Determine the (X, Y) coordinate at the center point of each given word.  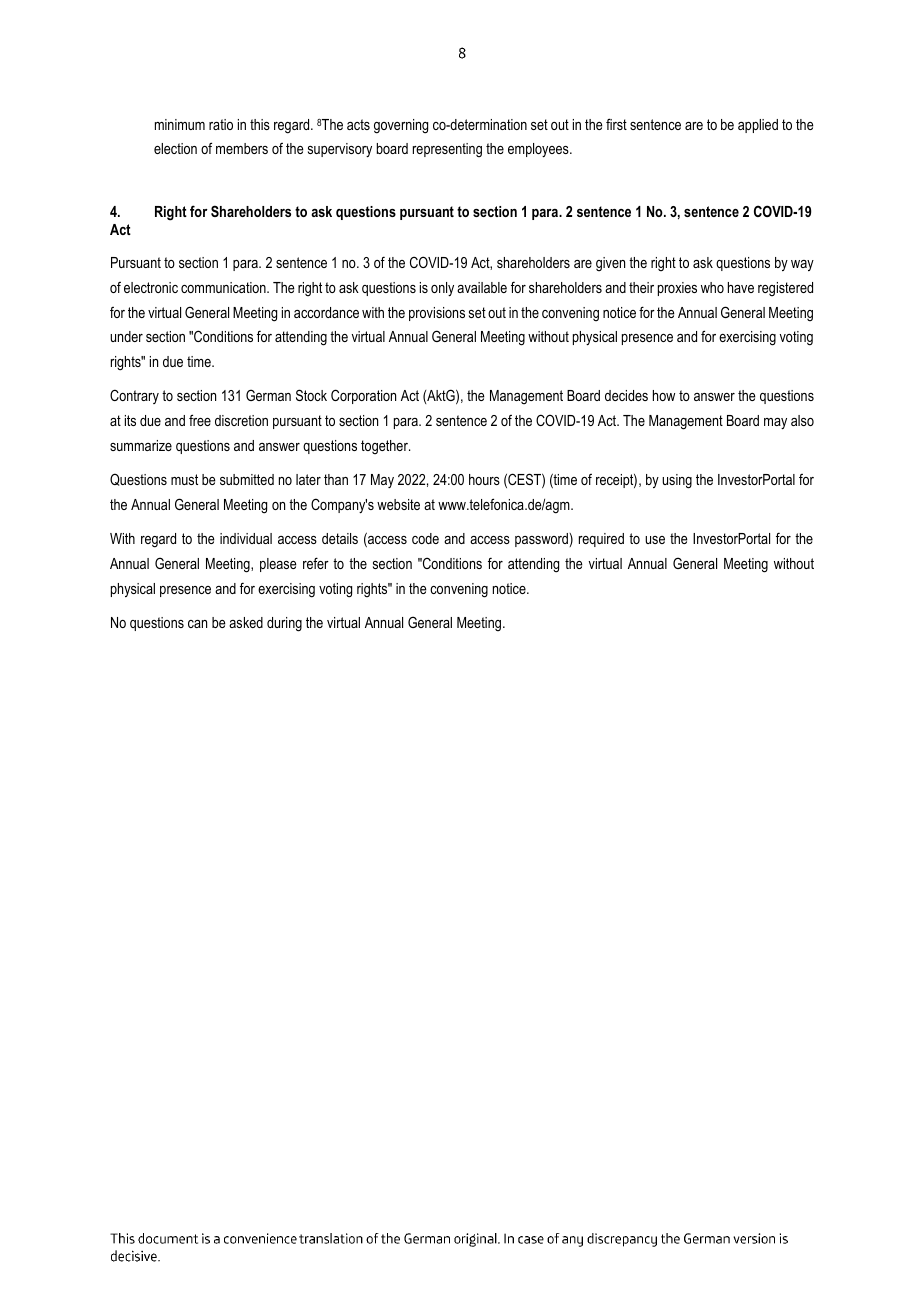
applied (758, 126)
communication (224, 287)
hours (484, 479)
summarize (141, 445)
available (482, 287)
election (175, 148)
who (712, 287)
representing (447, 150)
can (197, 624)
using (677, 481)
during (284, 624)
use (655, 540)
